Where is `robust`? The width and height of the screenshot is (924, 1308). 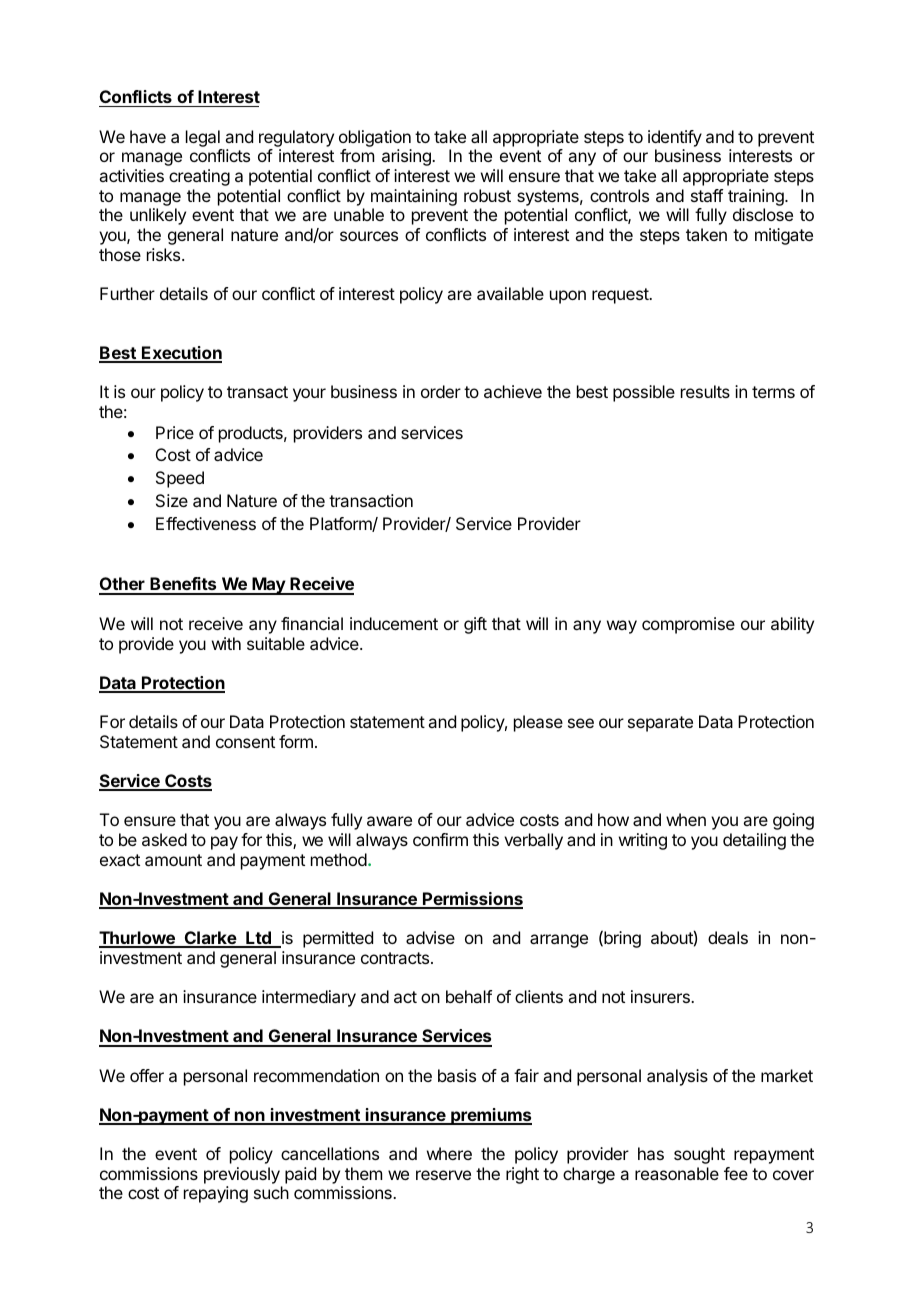
robust is located at coordinates (487, 195).
